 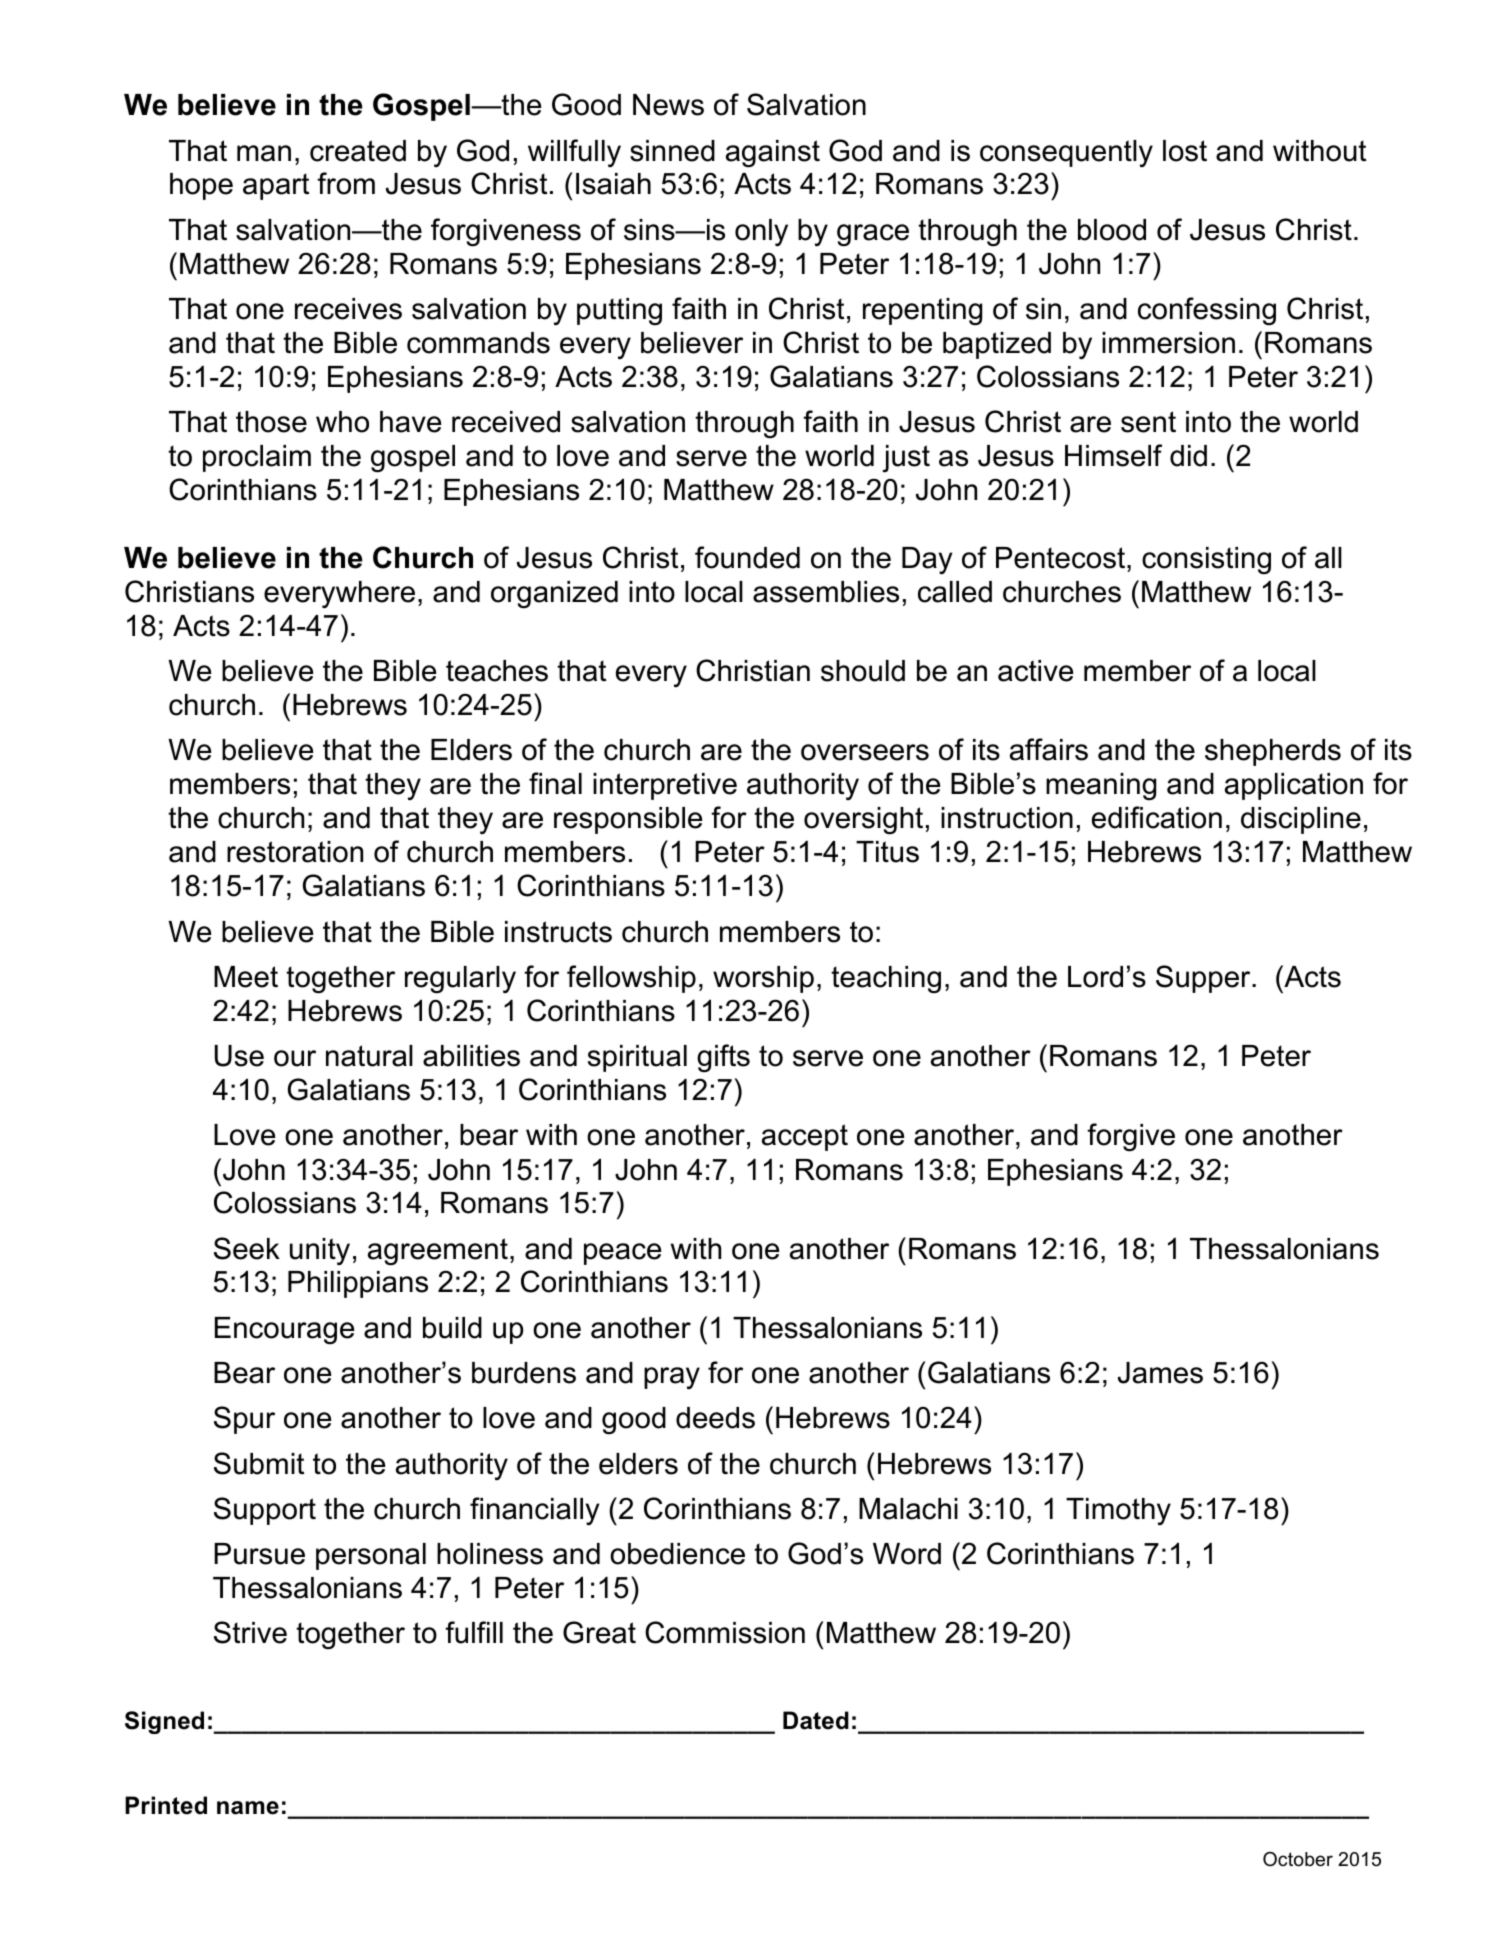 I want to click on proclaim, so click(x=257, y=458).
